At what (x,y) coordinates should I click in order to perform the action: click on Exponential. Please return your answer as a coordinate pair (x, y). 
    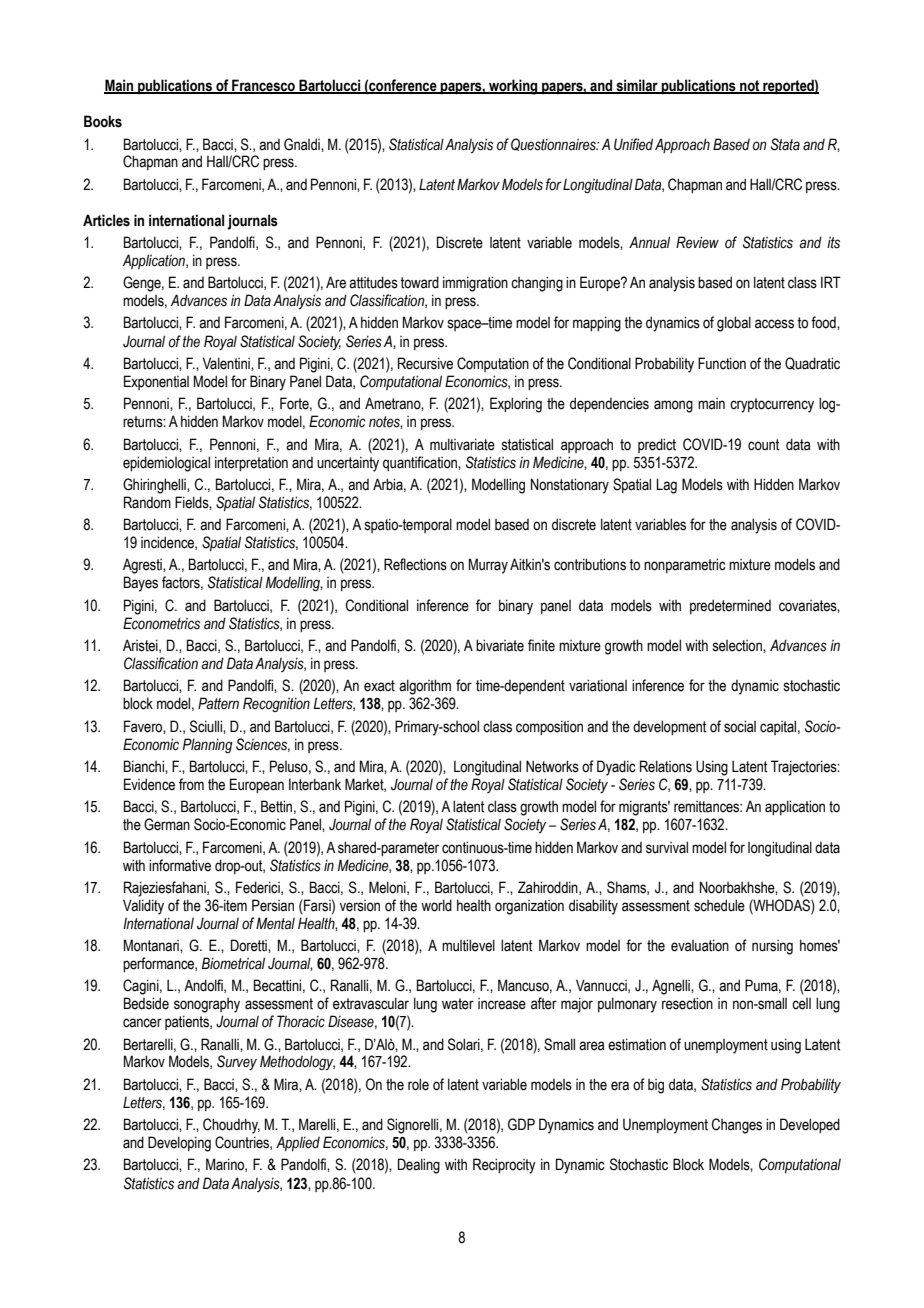
    Looking at the image, I should click on (156, 382).
